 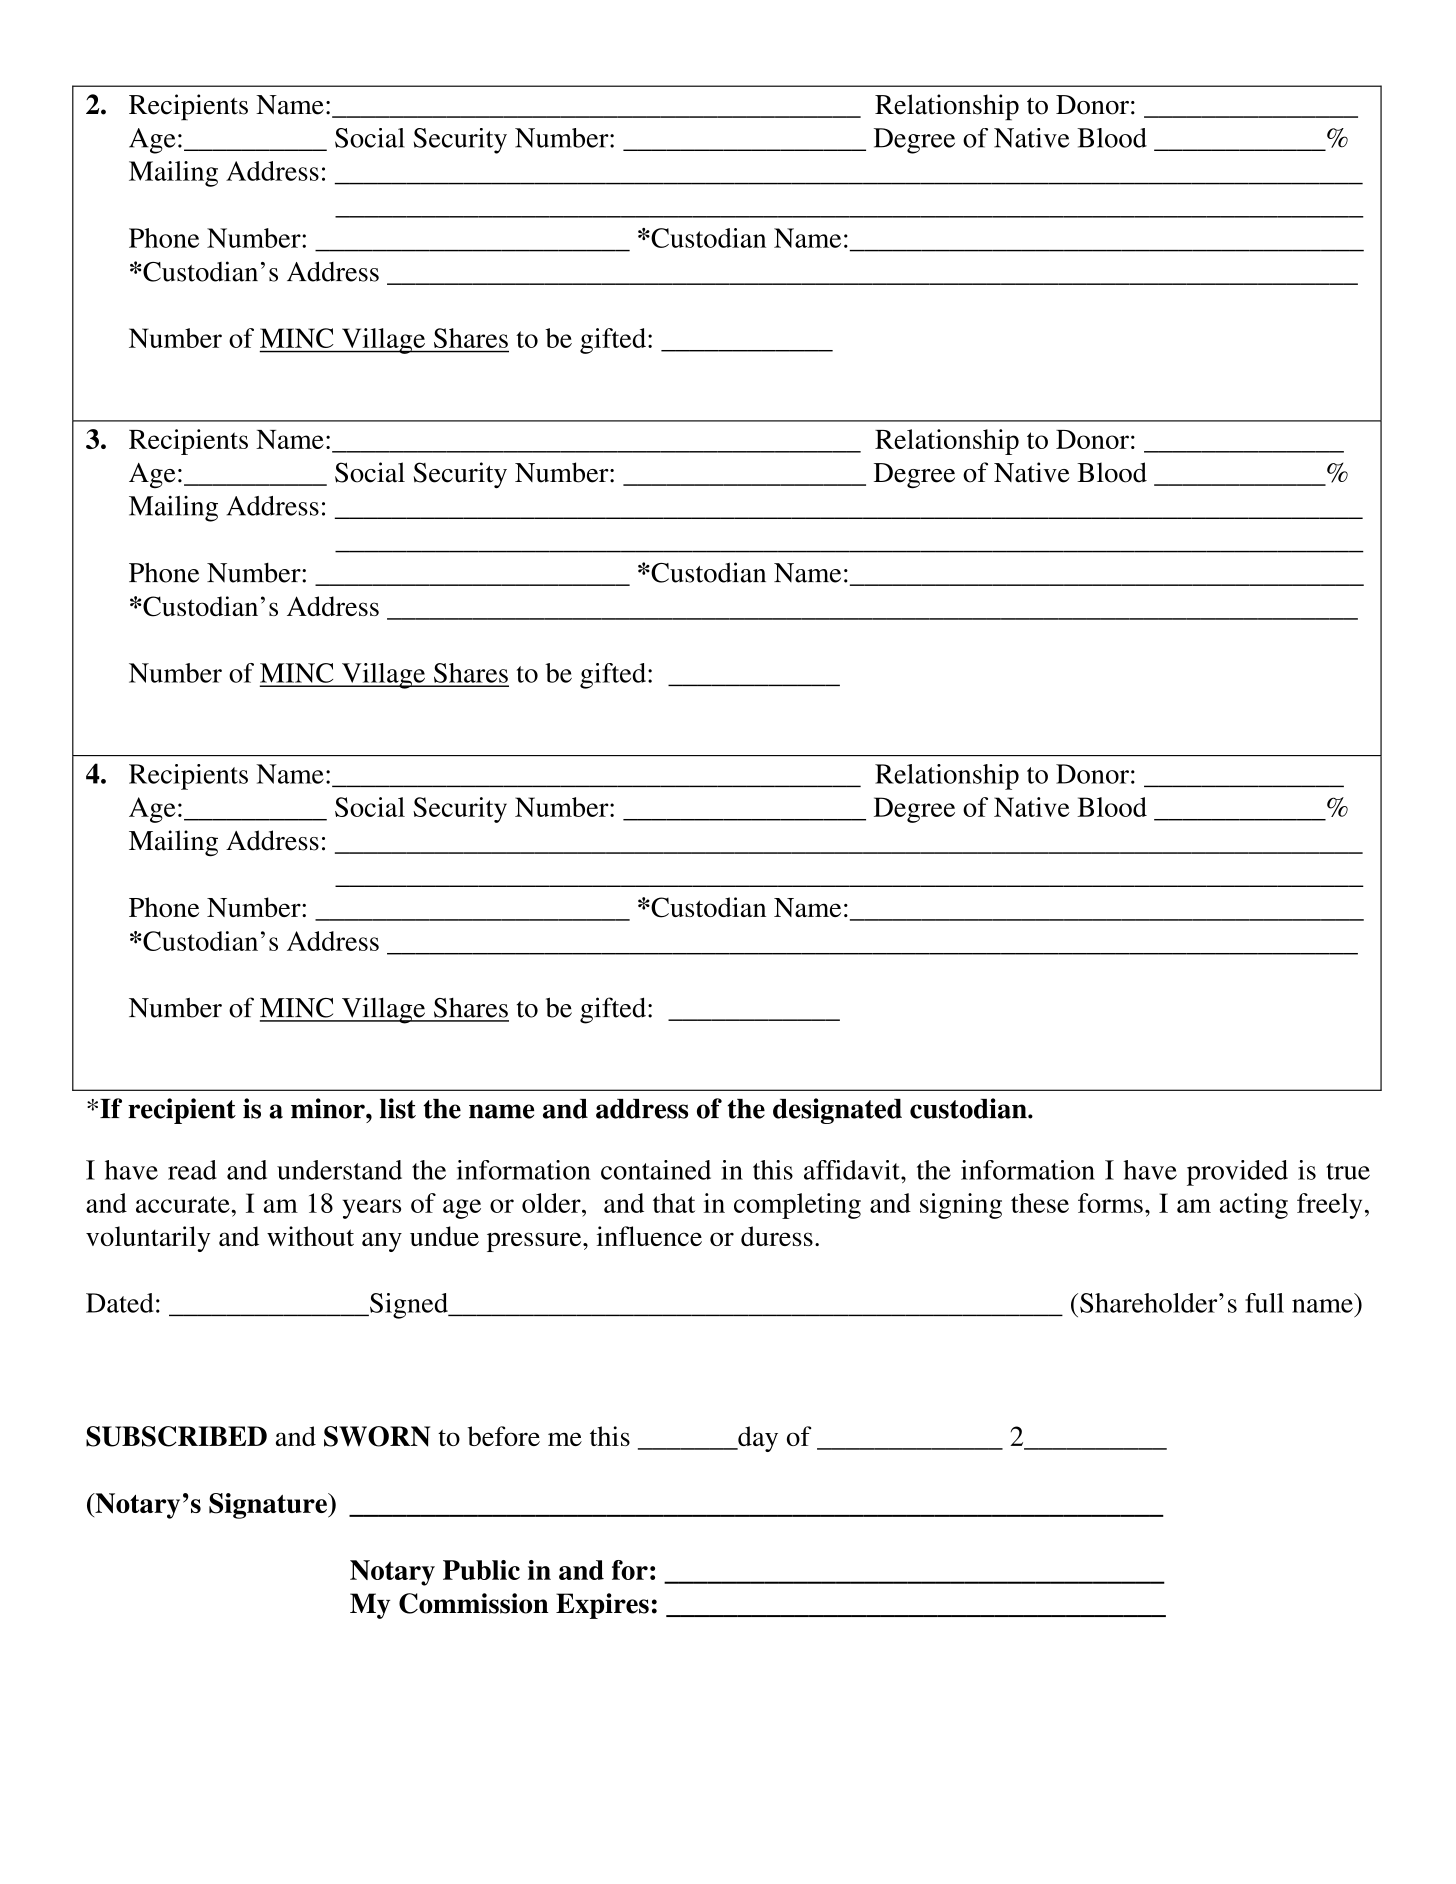 What do you see at coordinates (119, 1303) in the document?
I see `Dated` at bounding box center [119, 1303].
